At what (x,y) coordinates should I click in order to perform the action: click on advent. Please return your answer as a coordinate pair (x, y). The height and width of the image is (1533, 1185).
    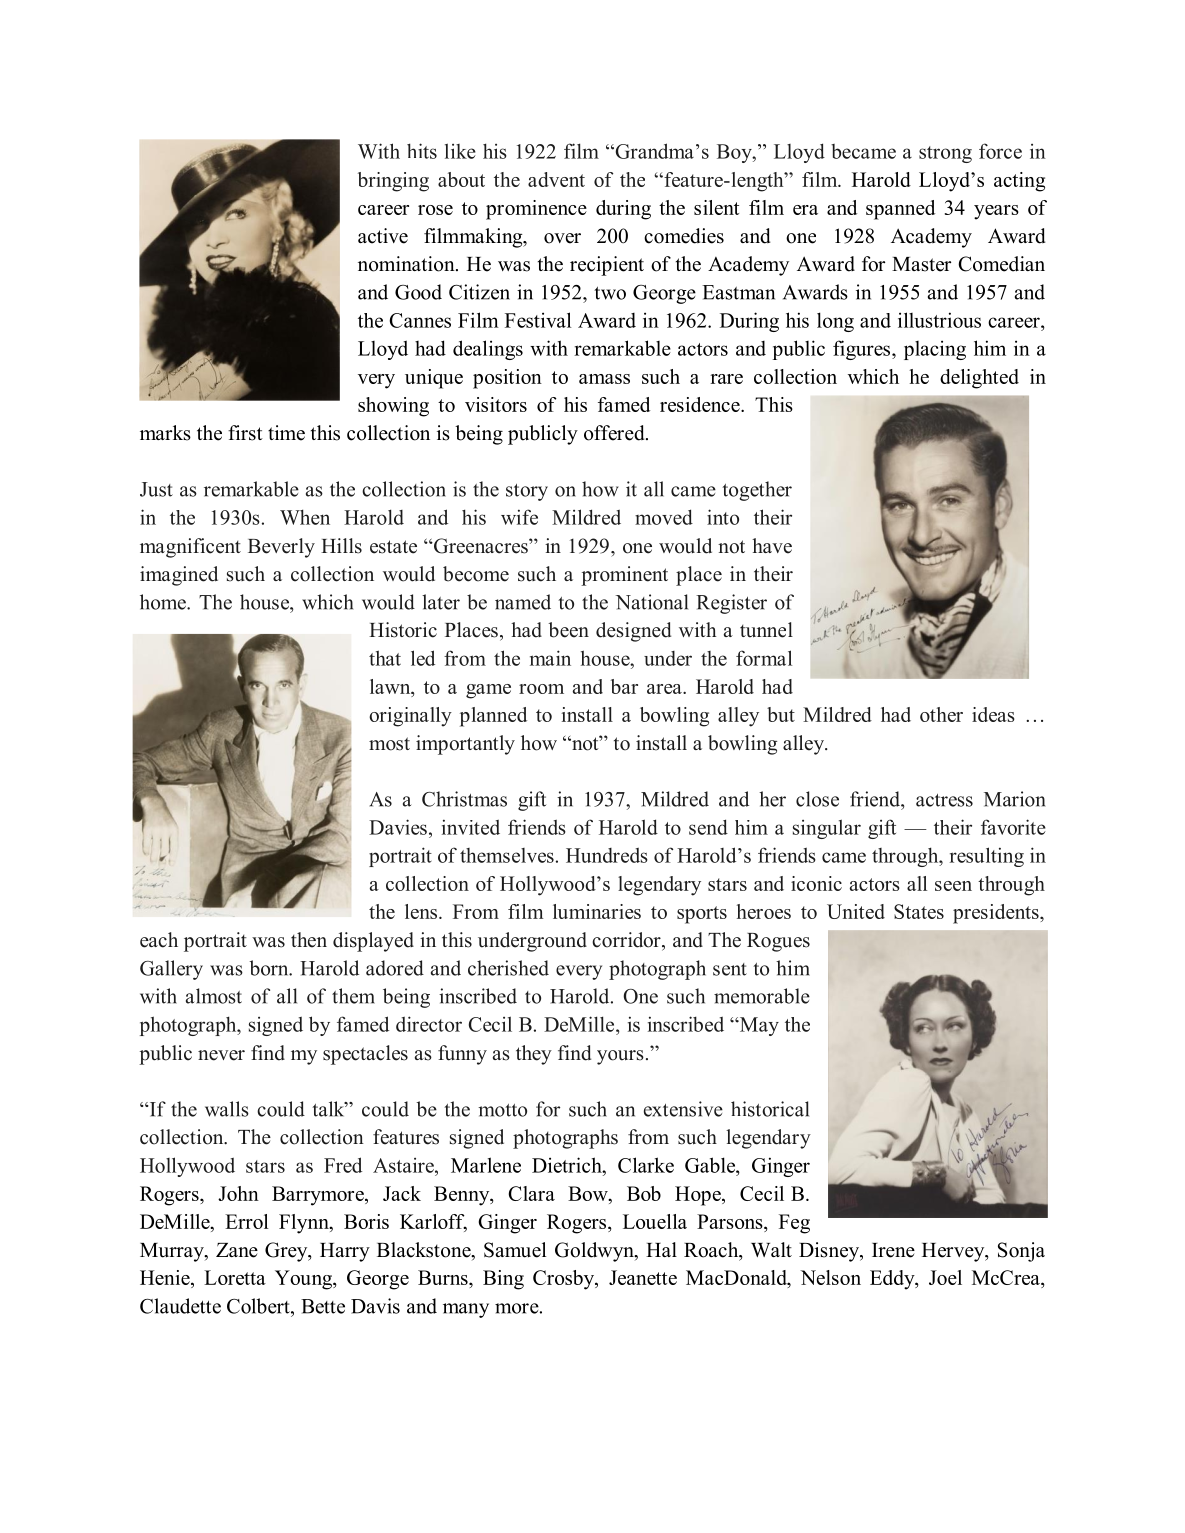
    Looking at the image, I should click on (556, 179).
